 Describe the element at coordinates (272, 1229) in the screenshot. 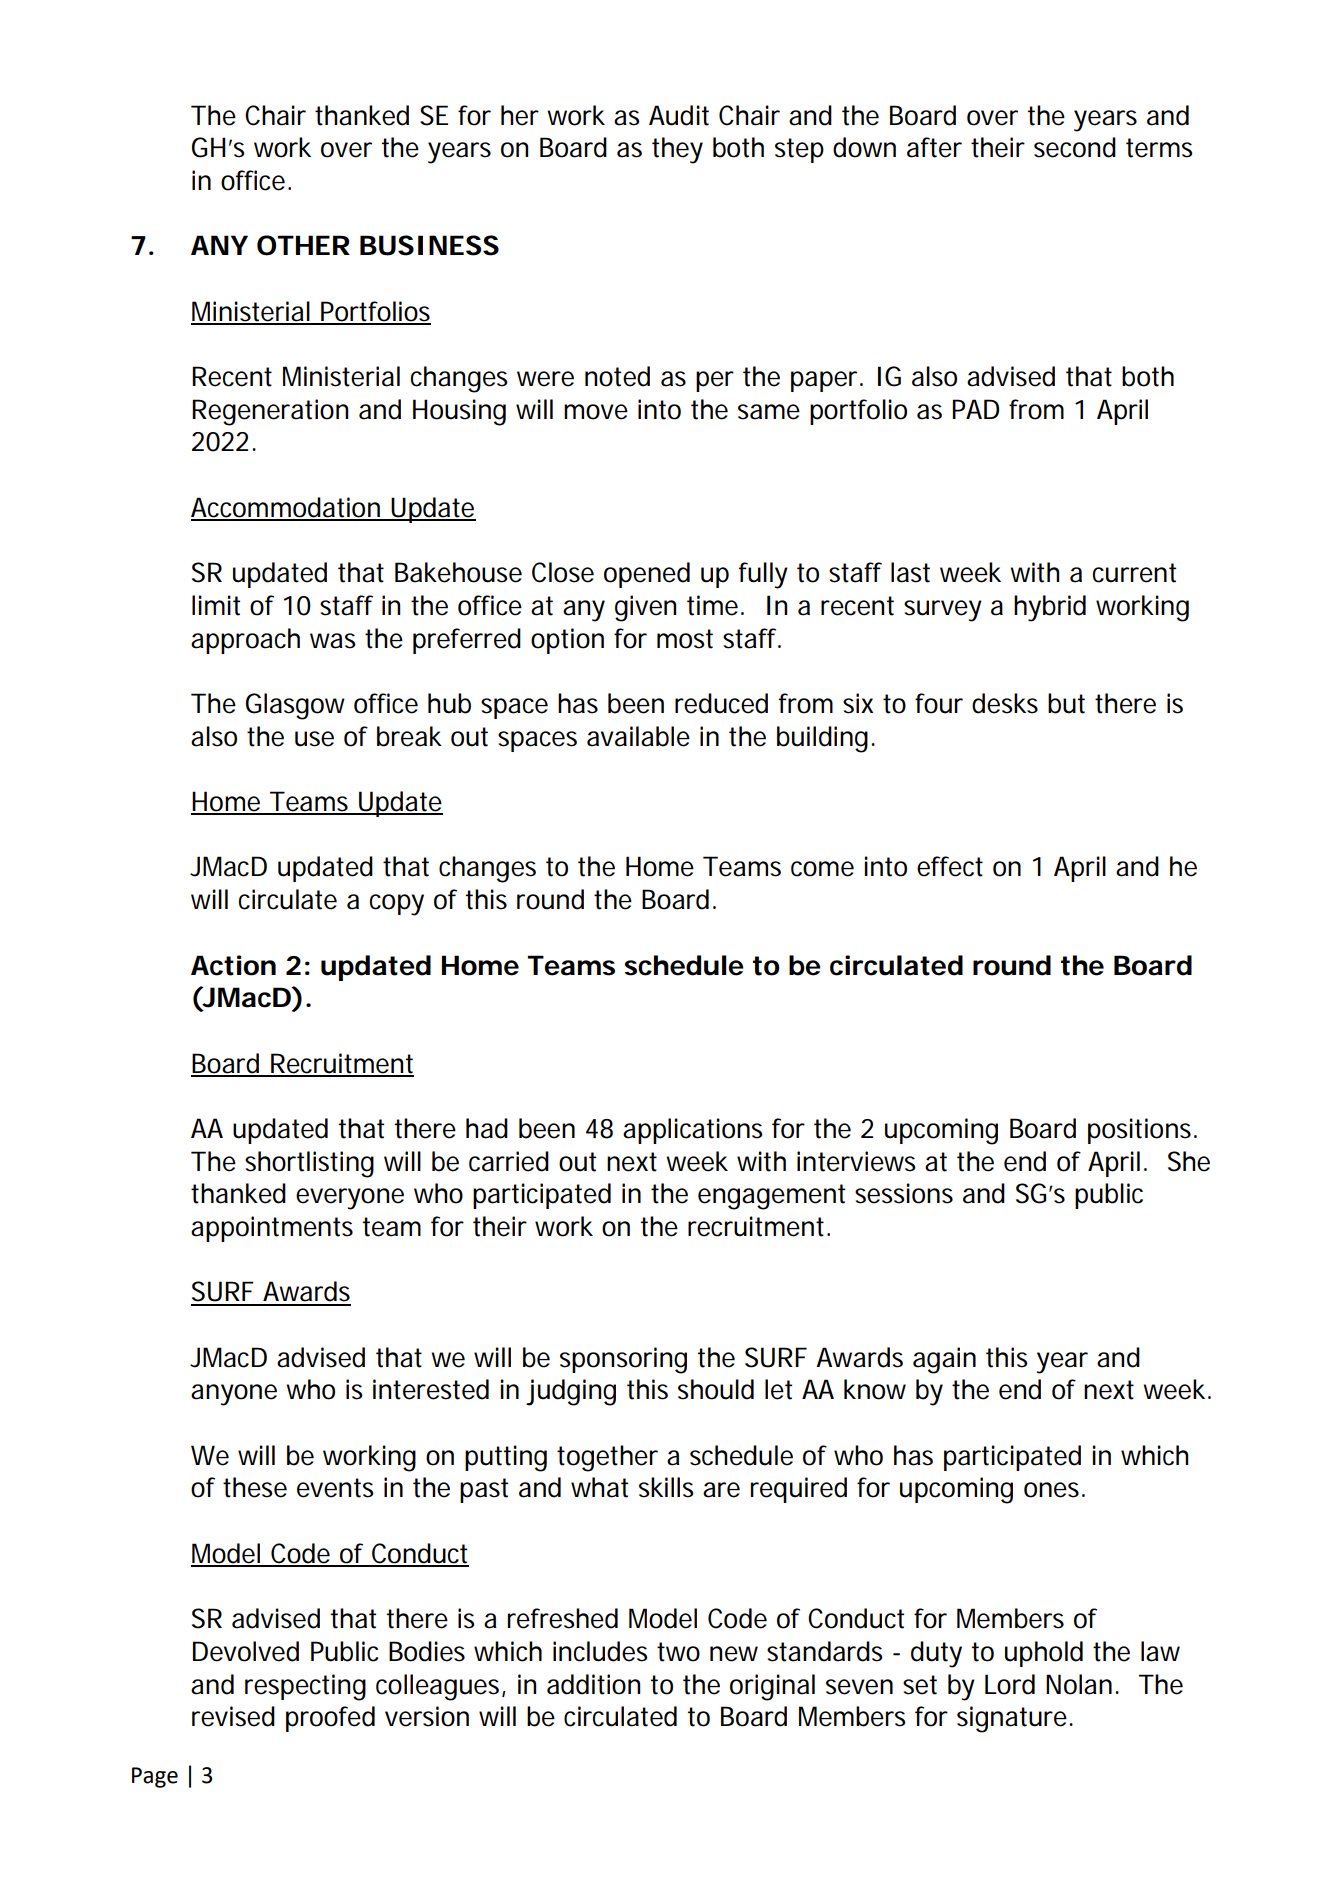

I see `appointments` at that location.
